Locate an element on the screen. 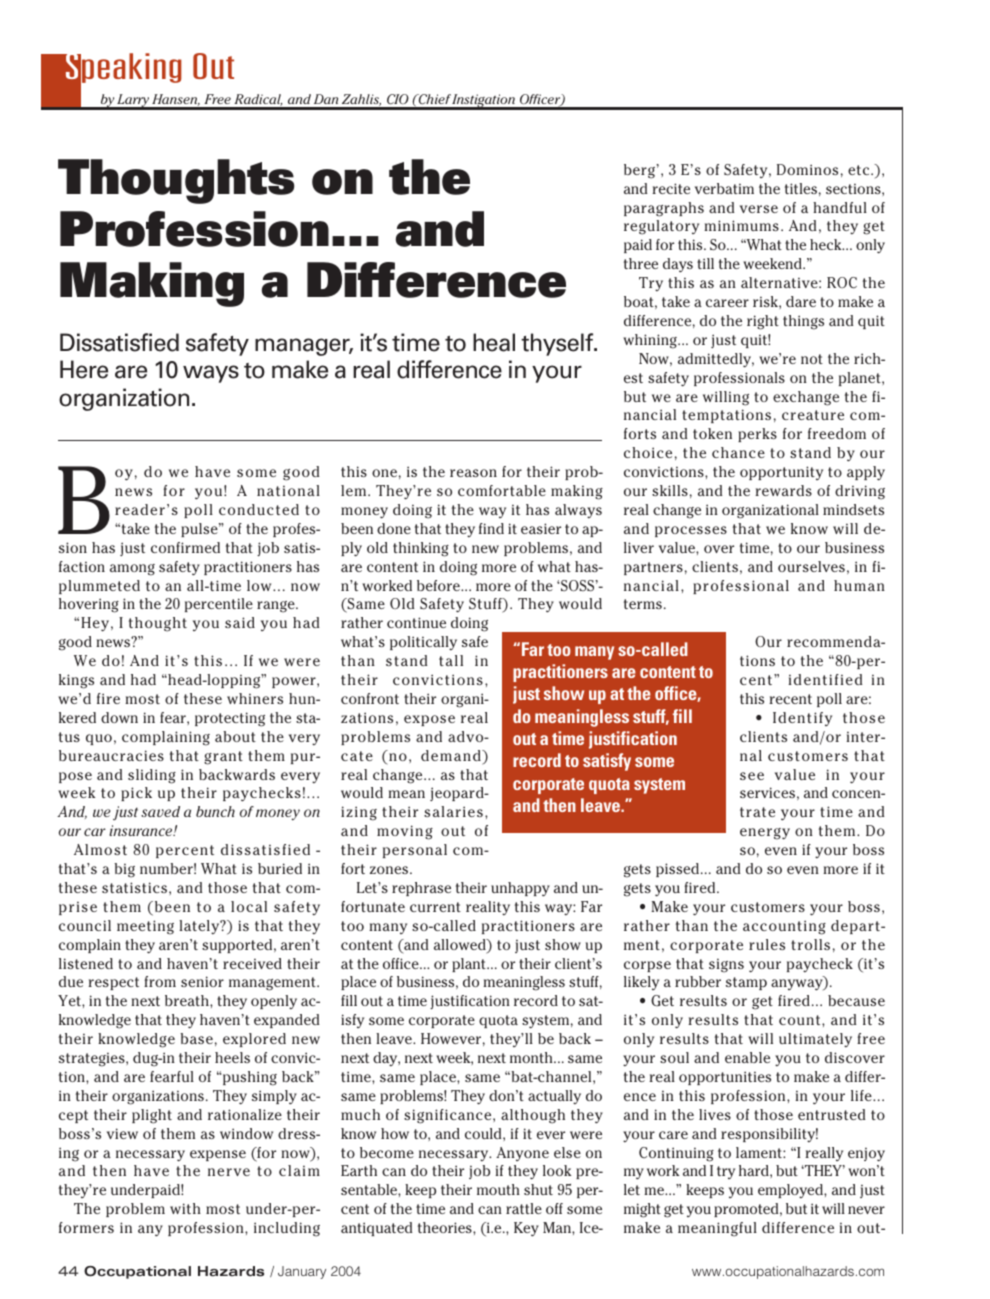  enable is located at coordinates (747, 1057).
